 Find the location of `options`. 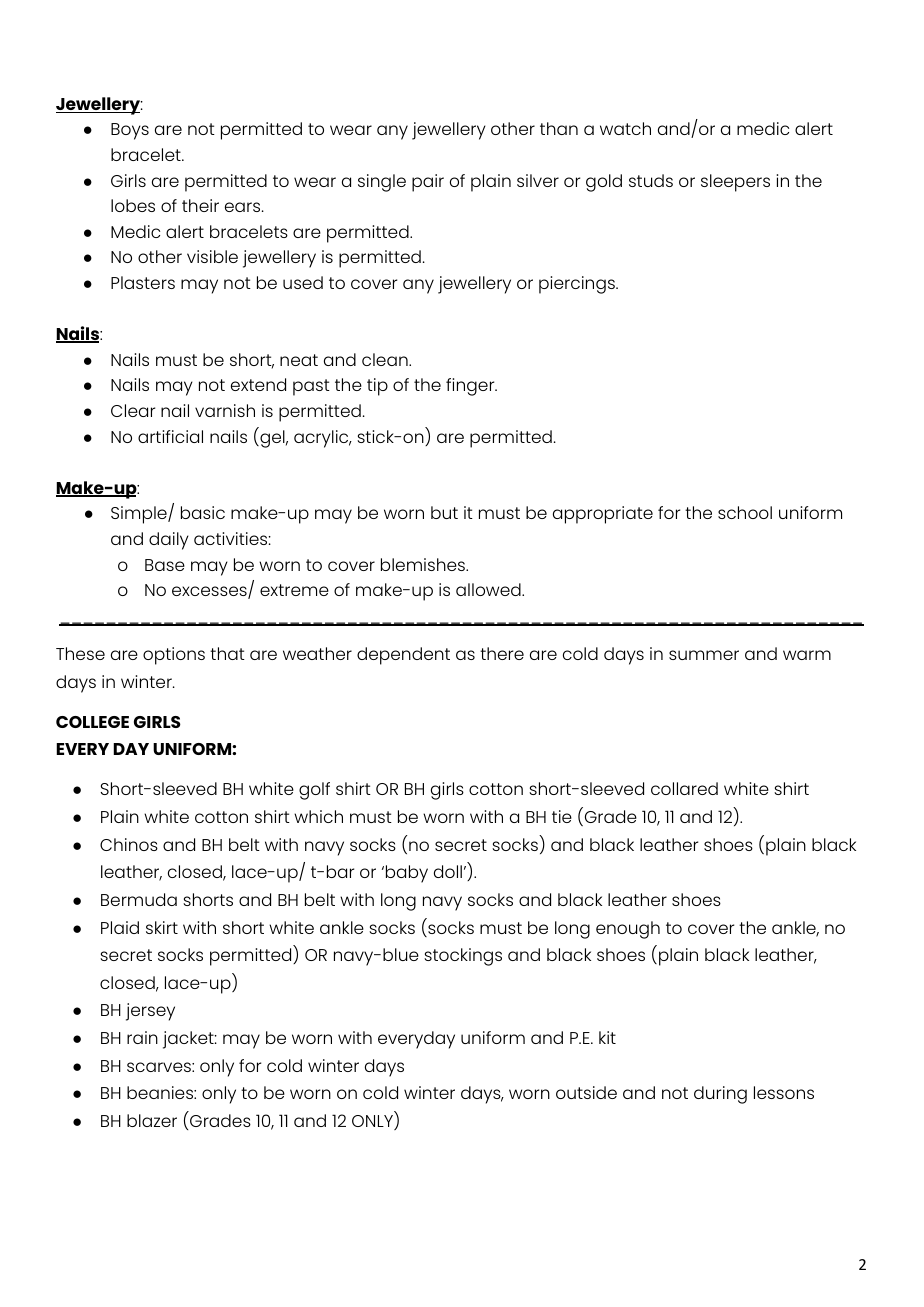

options is located at coordinates (174, 656).
